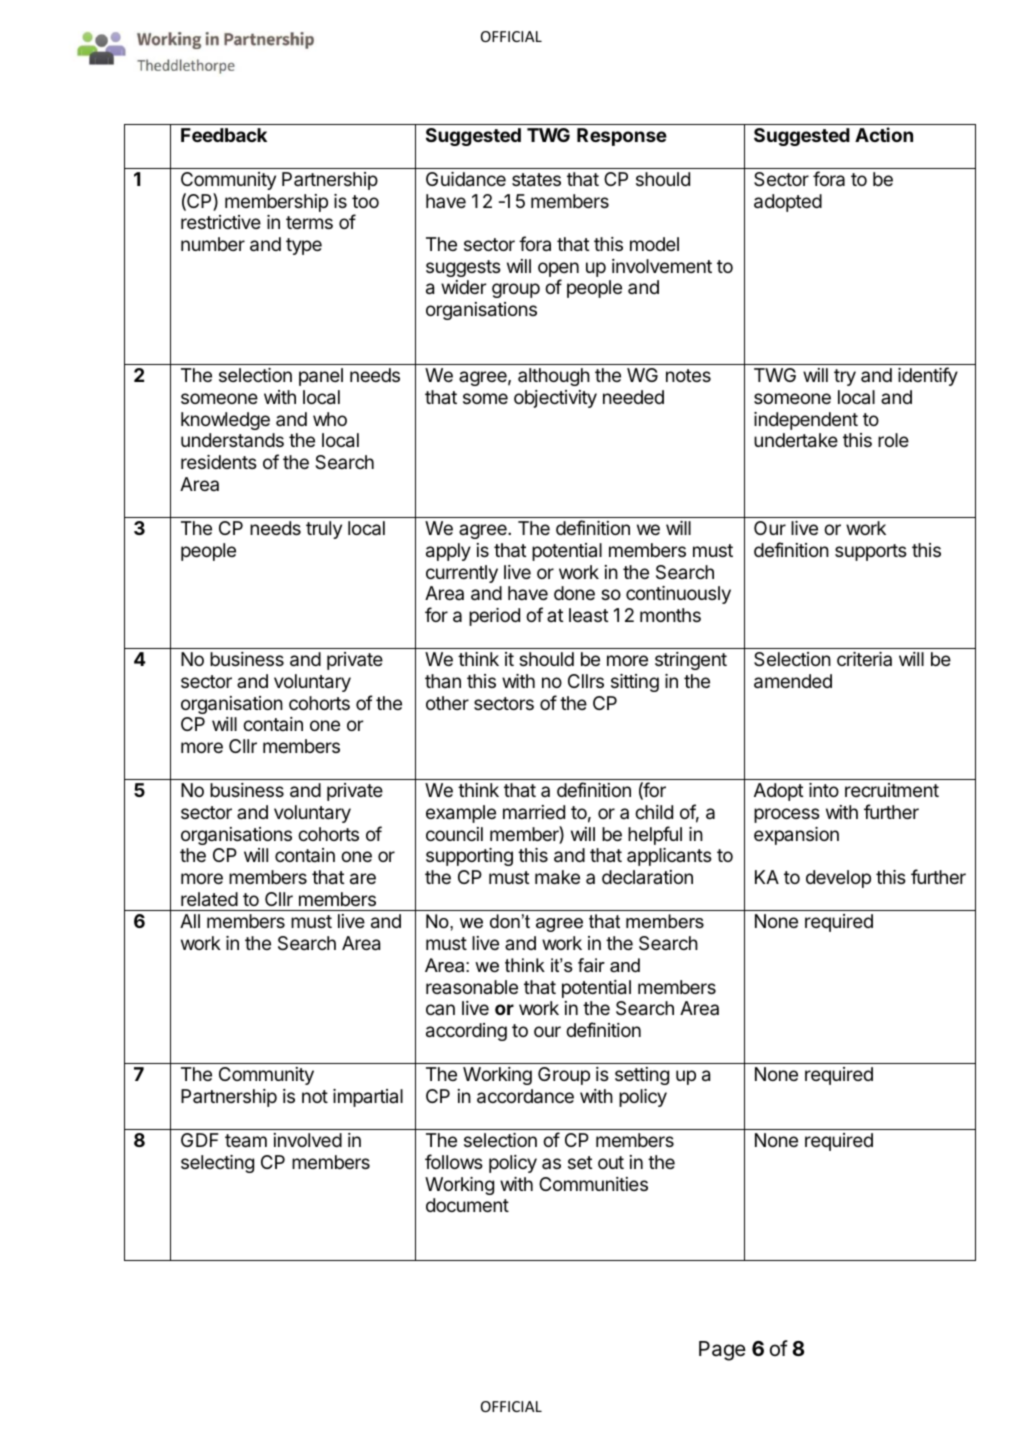 The height and width of the screenshot is (1445, 1022). I want to click on into, so click(824, 790).
